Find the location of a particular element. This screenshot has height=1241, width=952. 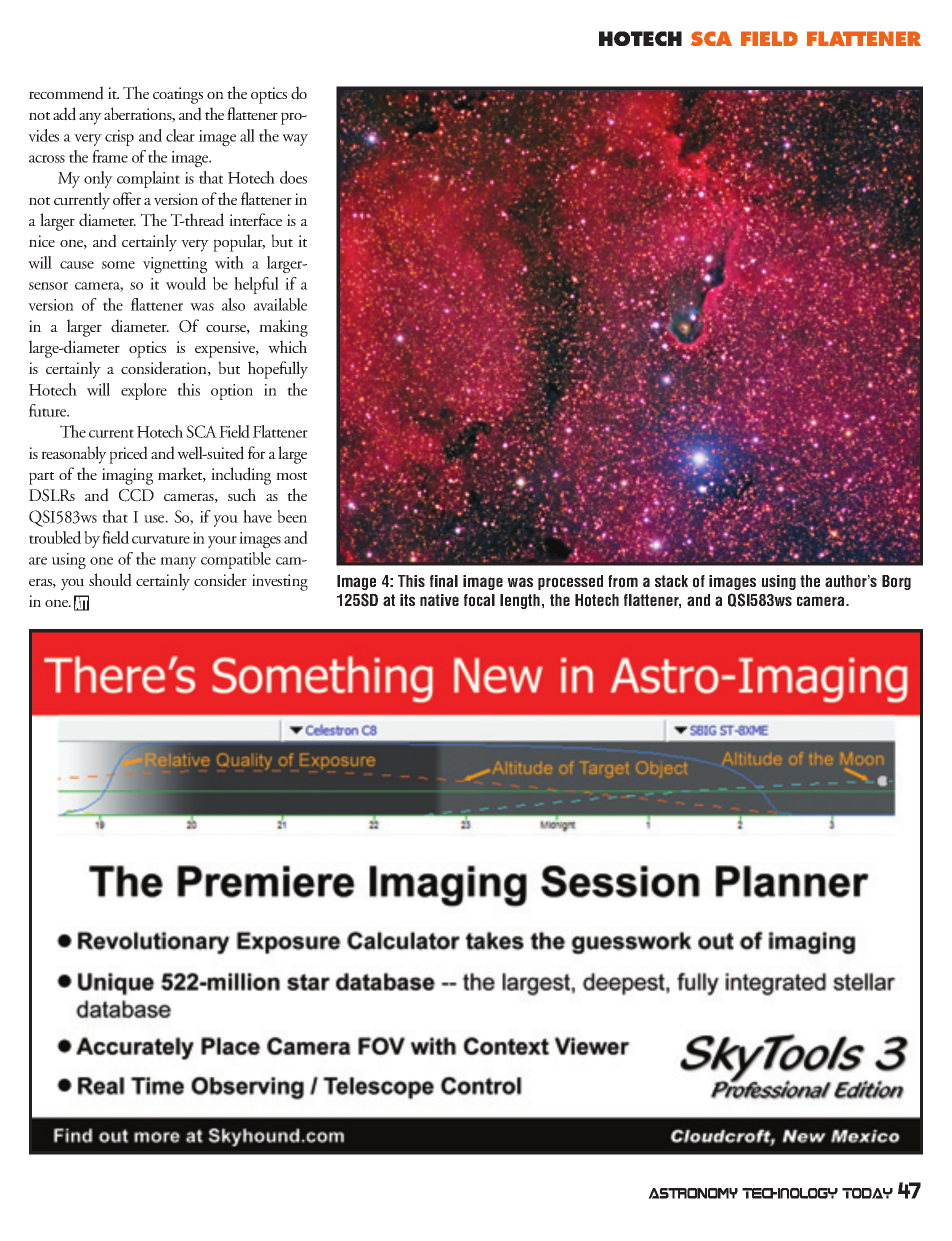

TECHNOLOGY is located at coordinates (790, 1193).
